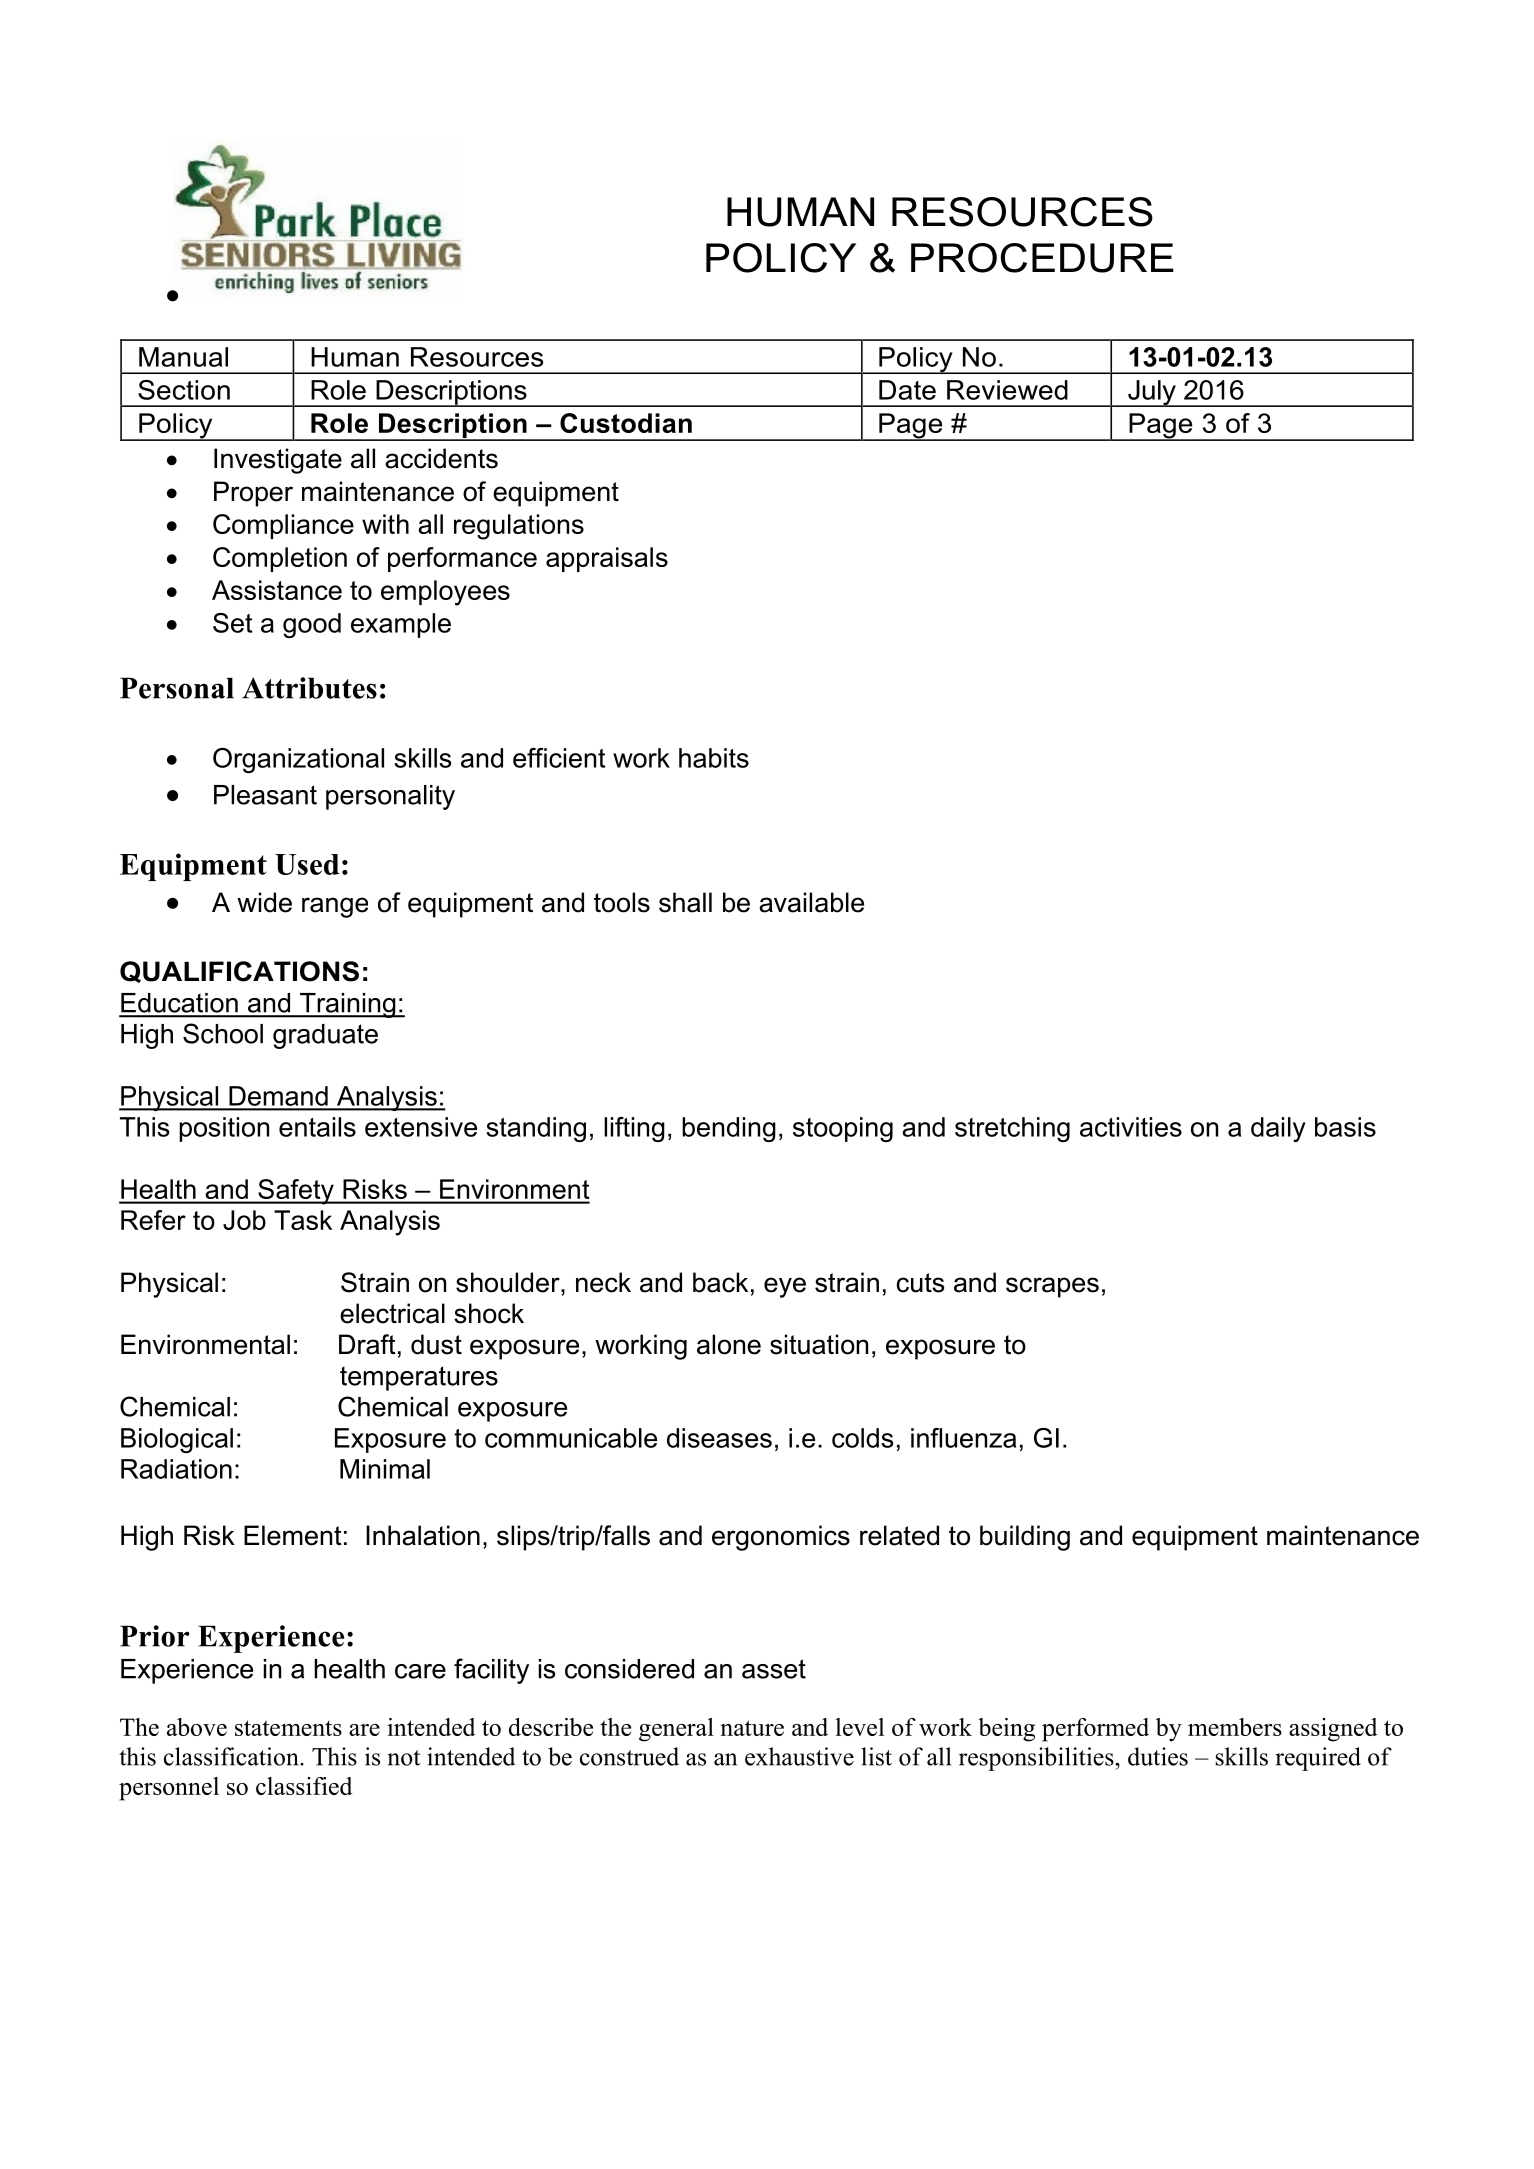  Describe the element at coordinates (183, 357) in the page. I see `Manual` at that location.
